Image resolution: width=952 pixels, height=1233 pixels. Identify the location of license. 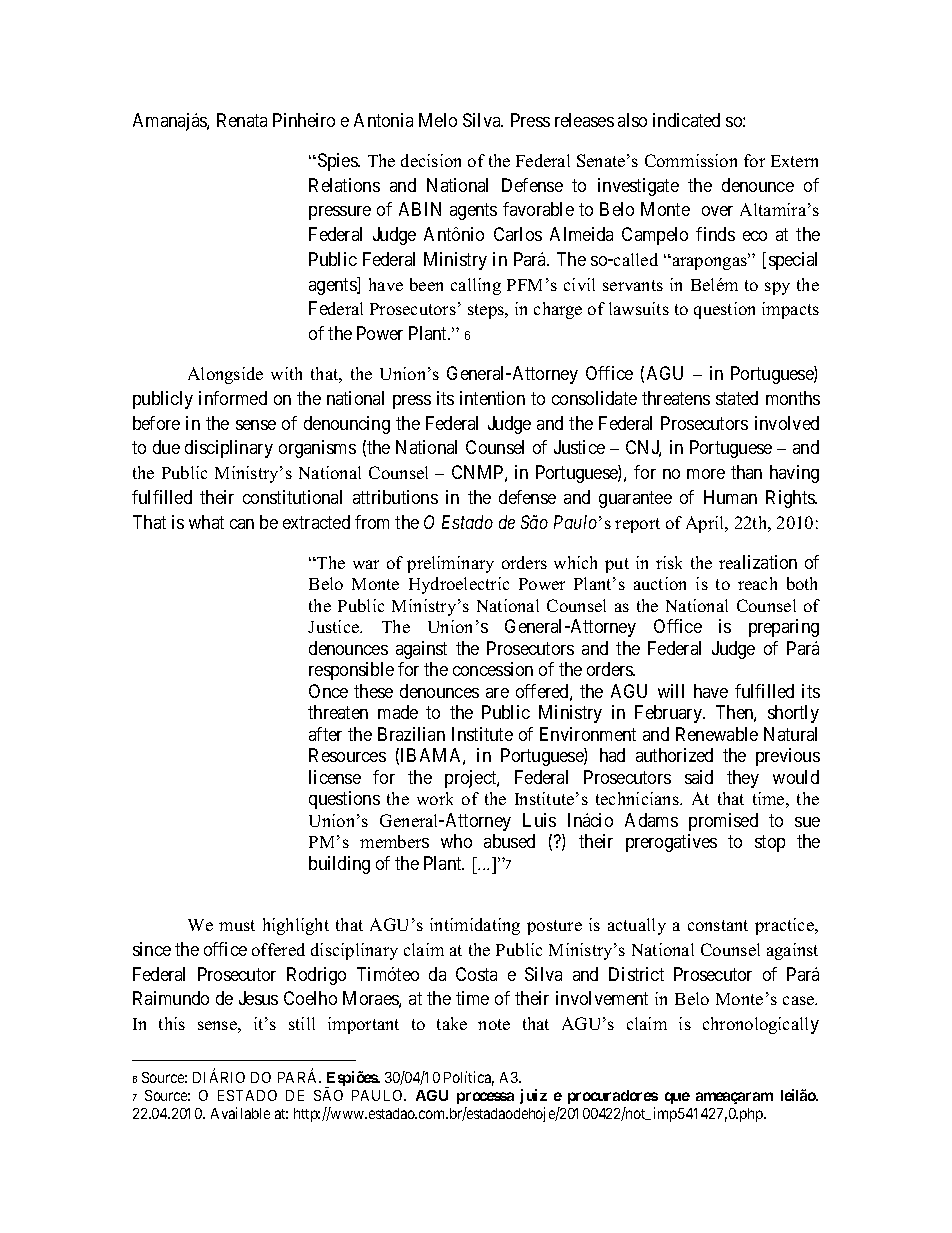
(335, 777).
